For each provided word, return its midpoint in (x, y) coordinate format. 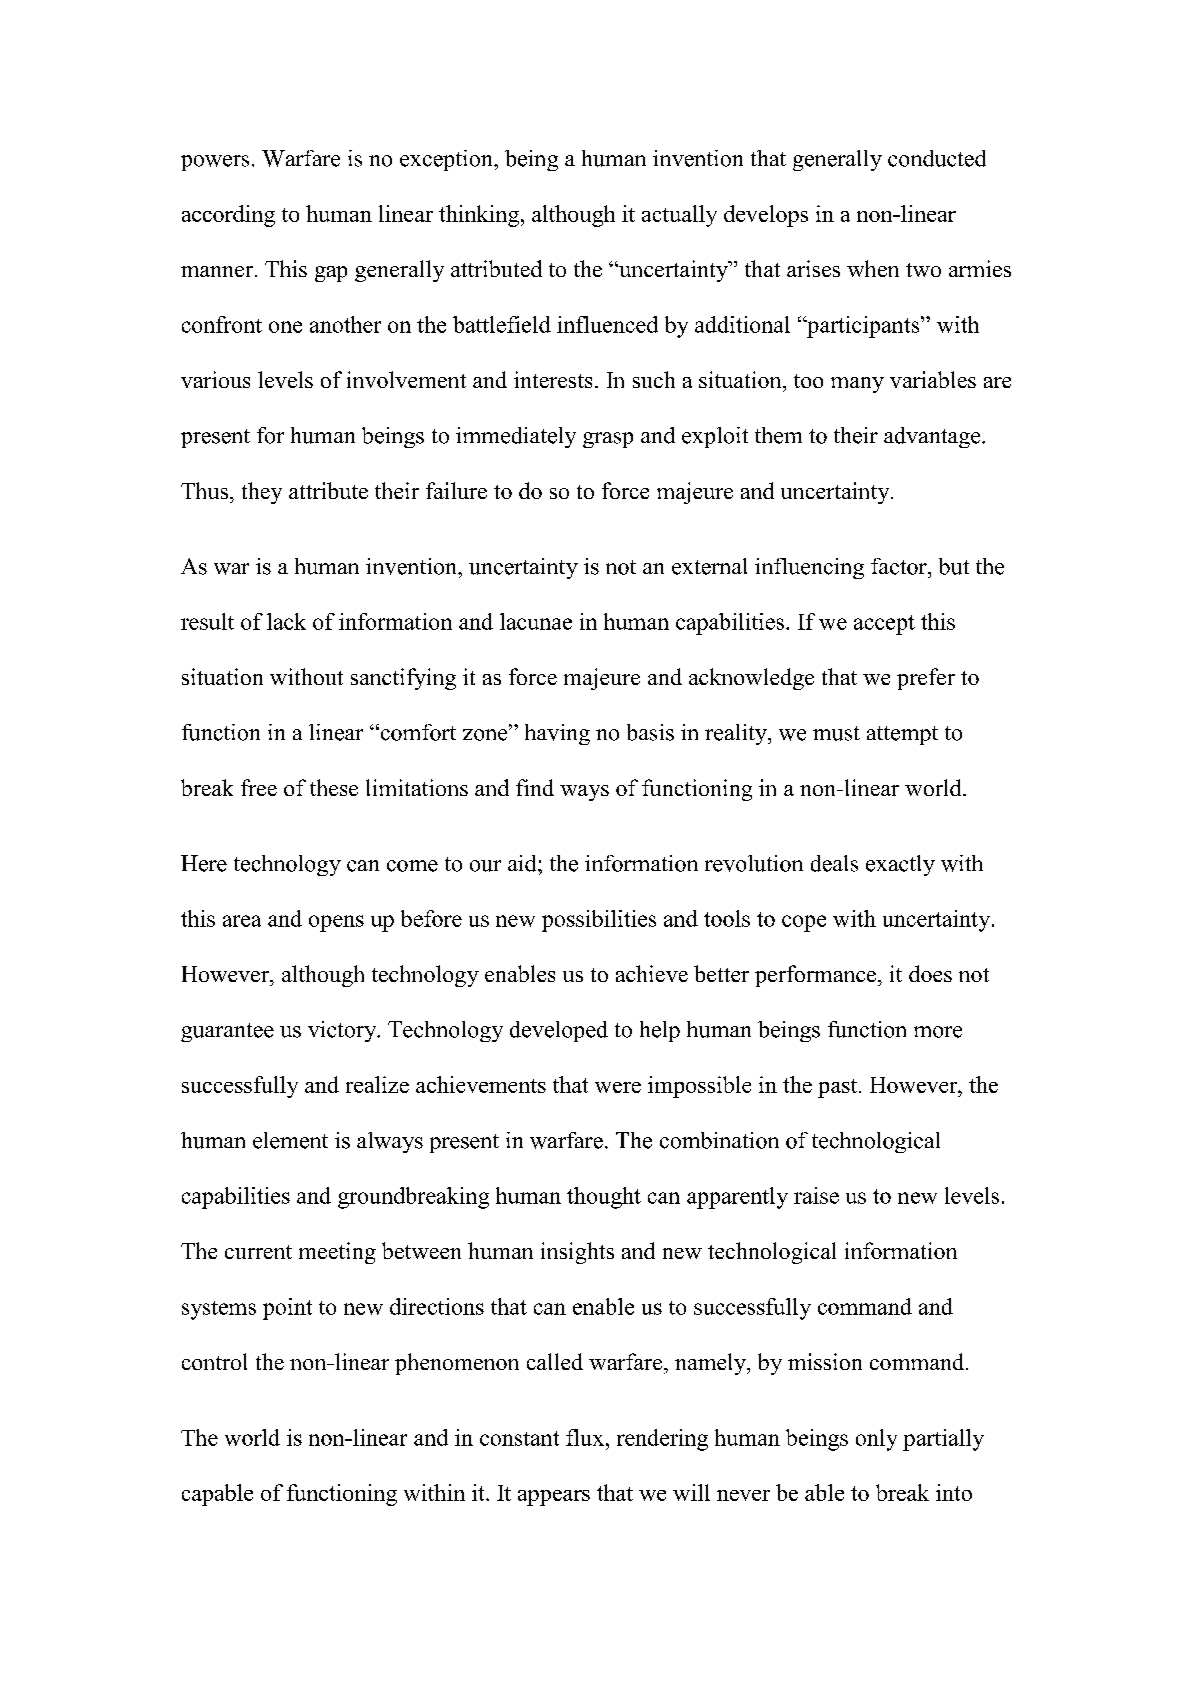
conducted (937, 158)
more (938, 1032)
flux (585, 1437)
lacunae (536, 621)
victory (343, 1031)
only (876, 1440)
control (214, 1361)
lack (286, 621)
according (228, 216)
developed (559, 1031)
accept (884, 625)
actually (679, 216)
